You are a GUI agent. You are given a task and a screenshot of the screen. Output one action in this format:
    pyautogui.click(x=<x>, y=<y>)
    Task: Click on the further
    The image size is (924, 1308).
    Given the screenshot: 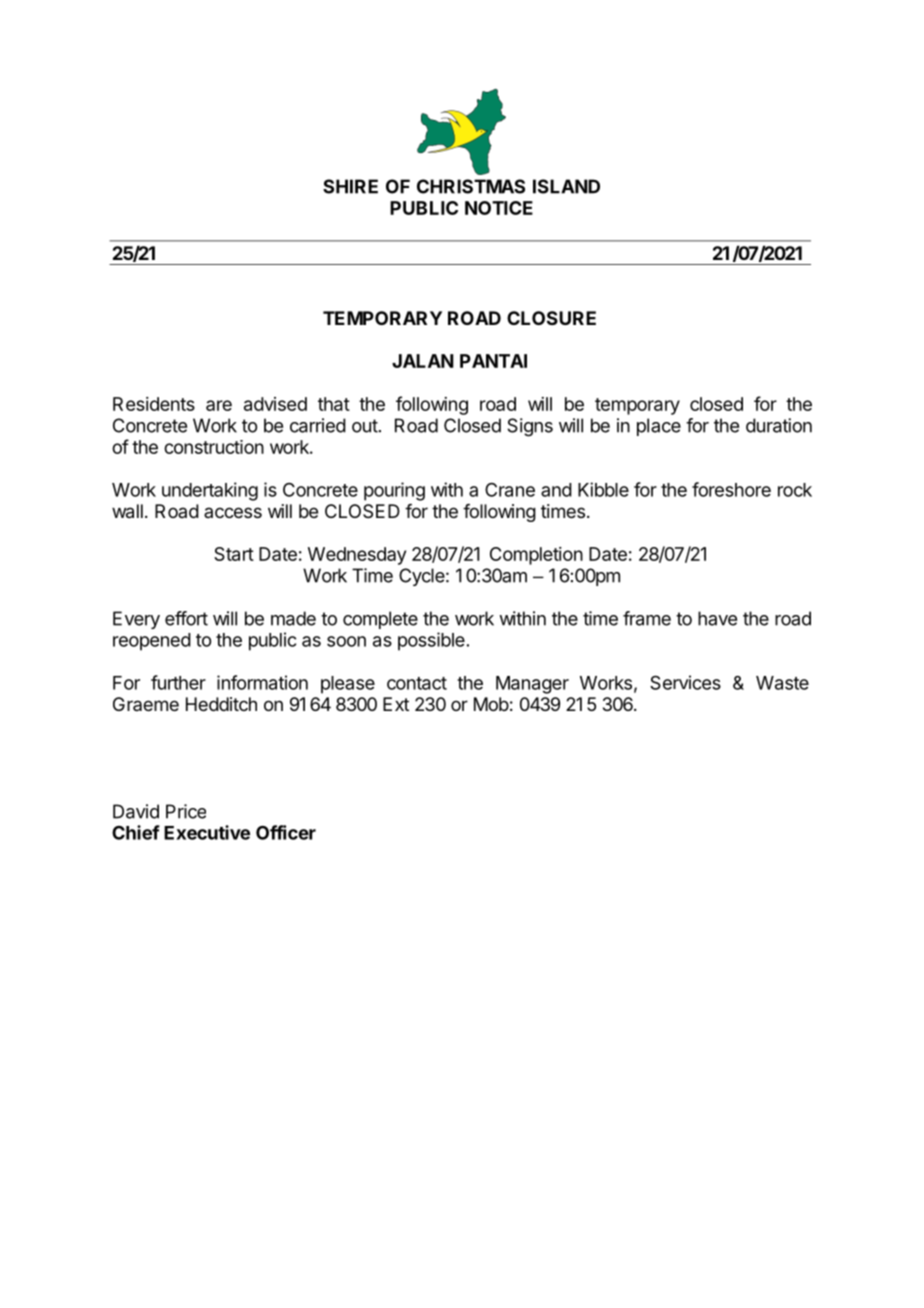 What is the action you would take?
    pyautogui.click(x=178, y=682)
